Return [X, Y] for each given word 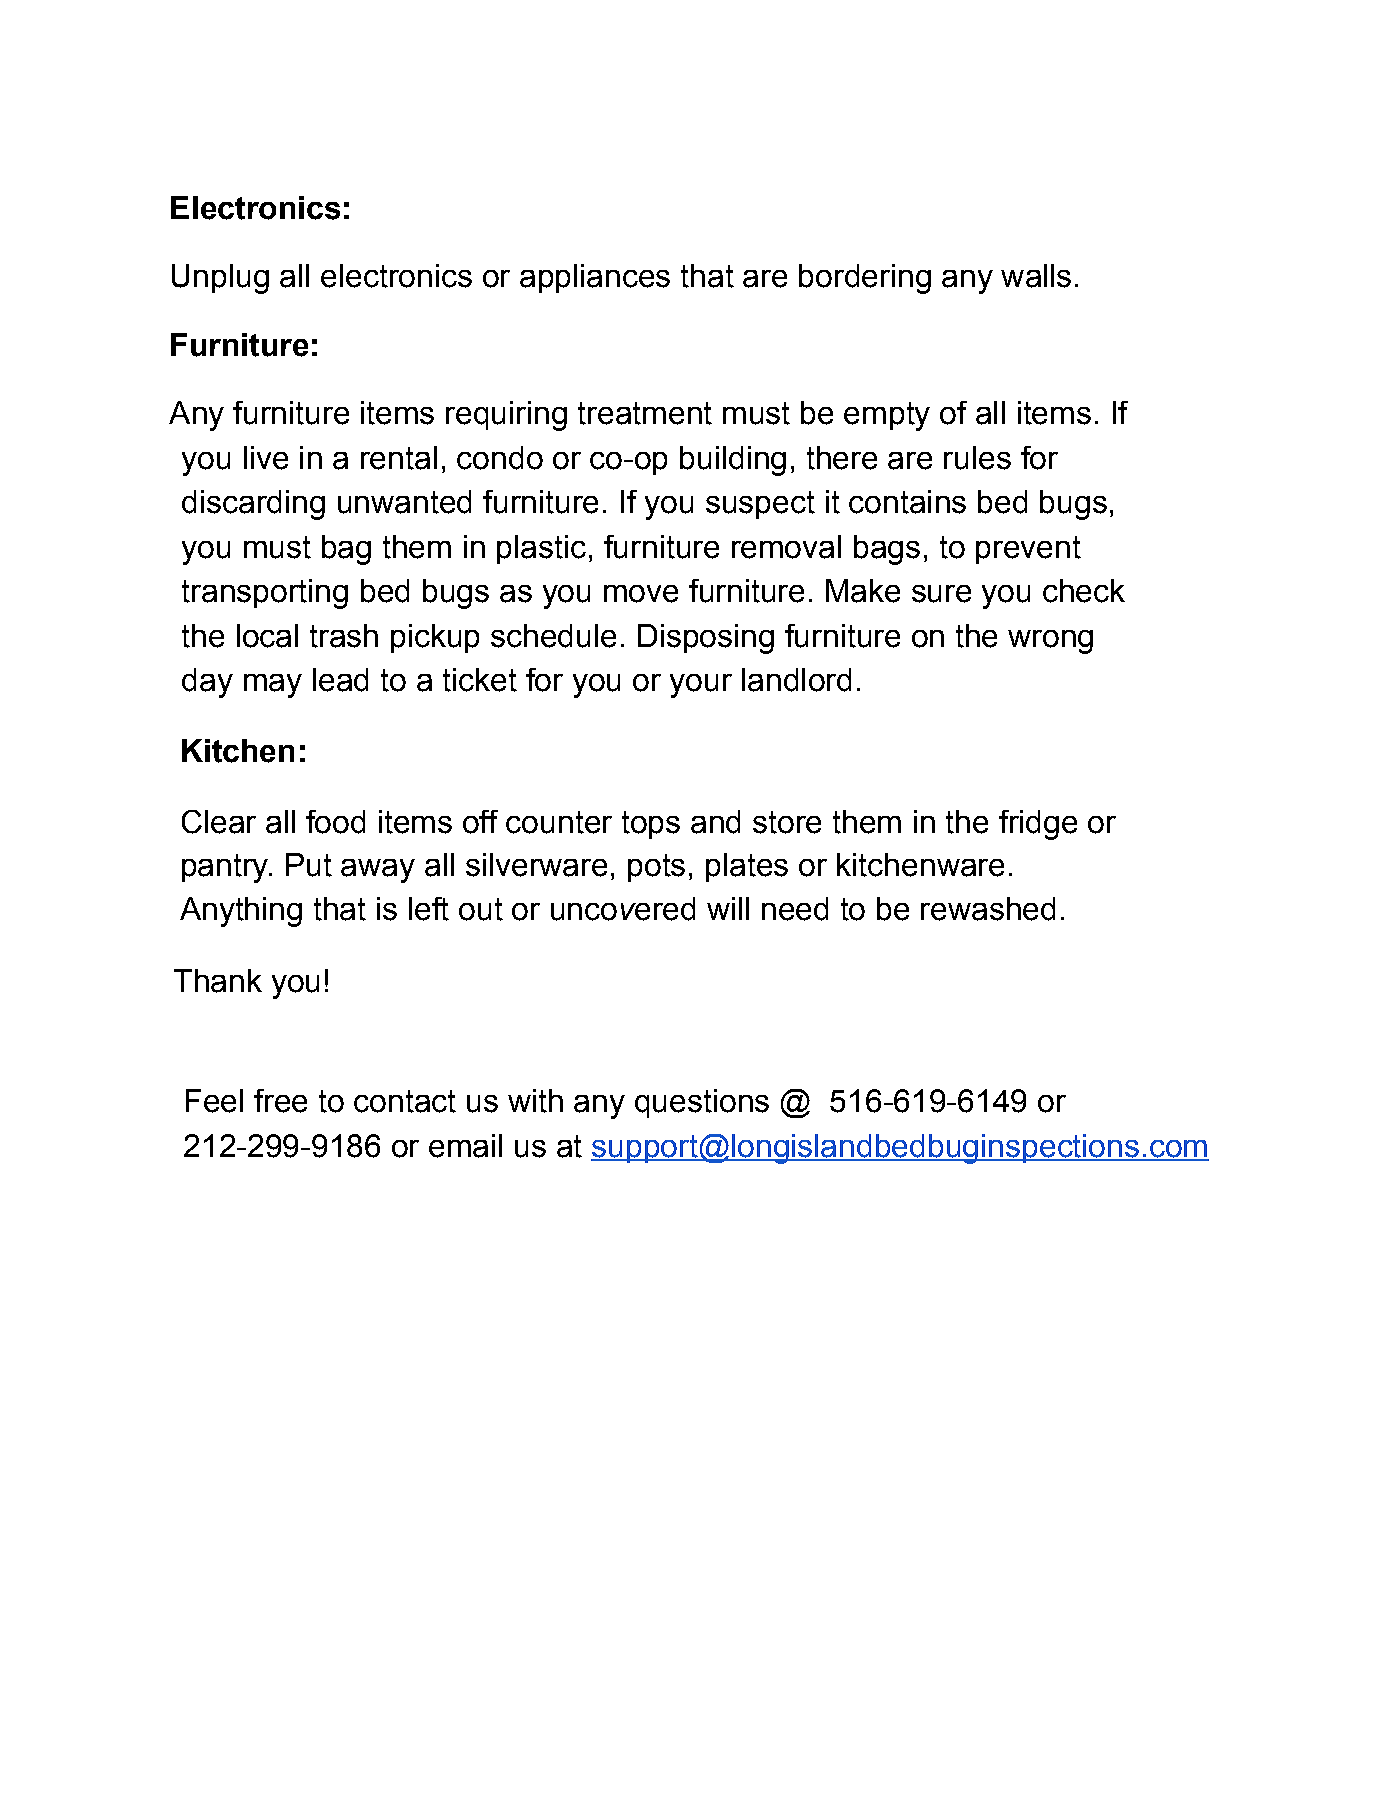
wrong [1050, 642]
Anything [241, 912]
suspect [760, 505]
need [795, 909]
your [701, 686]
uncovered [623, 909]
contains [907, 502]
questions [702, 1103]
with [535, 1101]
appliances [595, 278]
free [280, 1101]
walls [1036, 276]
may [273, 686]
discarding [253, 505]
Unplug [220, 279]
